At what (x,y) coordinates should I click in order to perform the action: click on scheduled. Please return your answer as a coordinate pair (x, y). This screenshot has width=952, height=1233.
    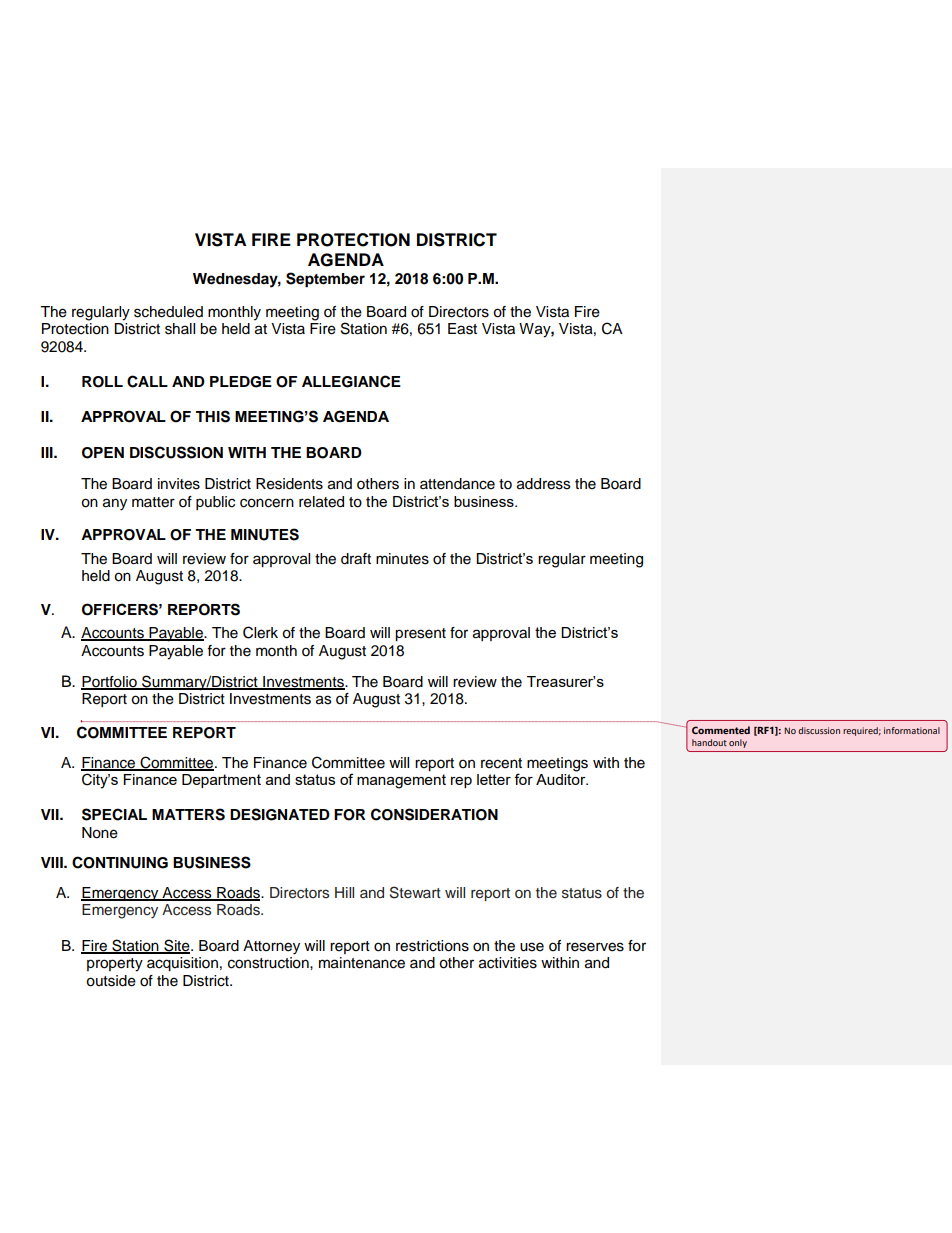
    Looking at the image, I should click on (168, 312).
